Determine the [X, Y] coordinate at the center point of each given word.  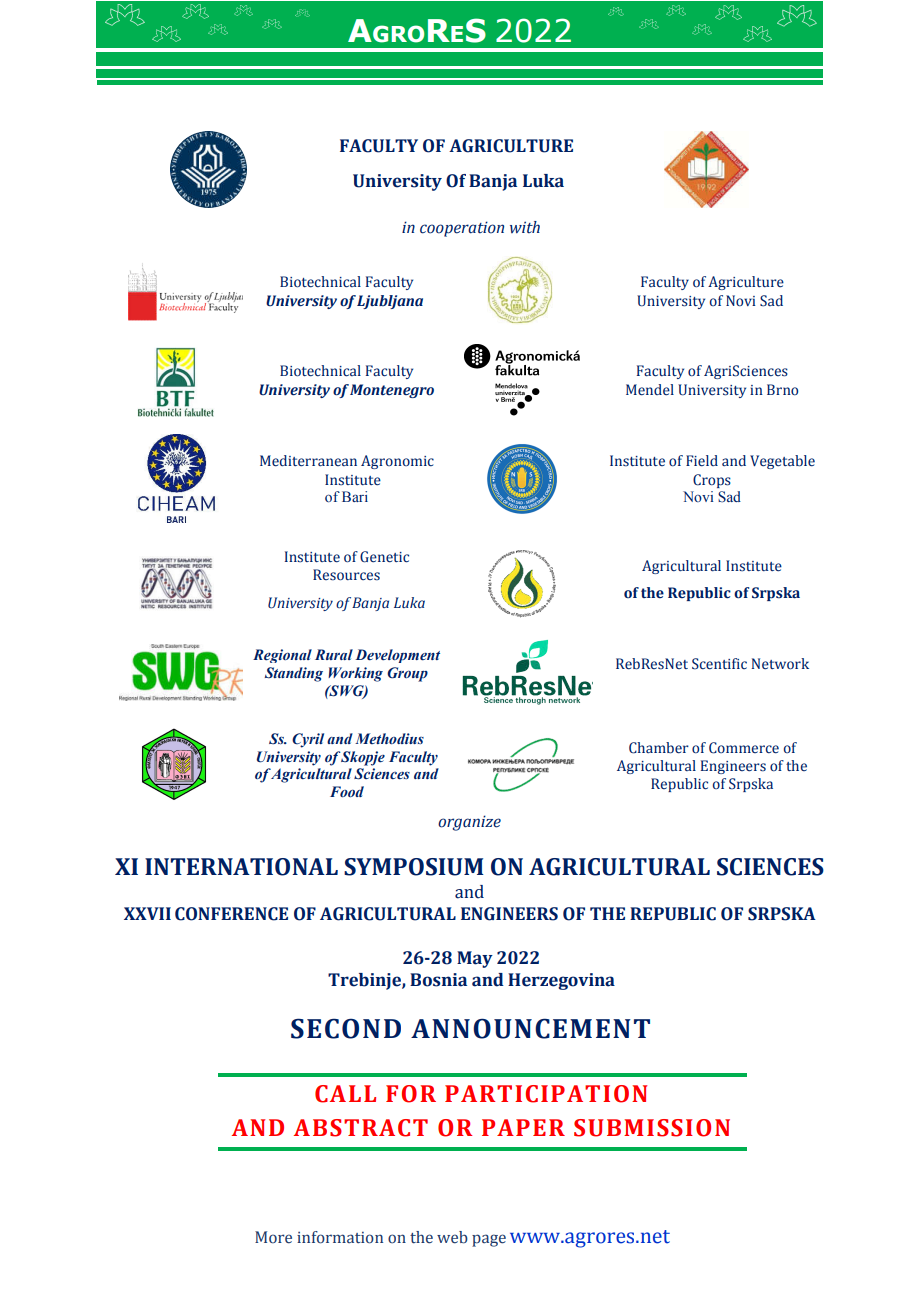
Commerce [744, 748]
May [475, 959]
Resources [346, 575]
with [525, 227]
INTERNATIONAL [241, 867]
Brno [782, 389]
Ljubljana [390, 302]
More [273, 1237]
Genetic [384, 557]
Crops [712, 481]
